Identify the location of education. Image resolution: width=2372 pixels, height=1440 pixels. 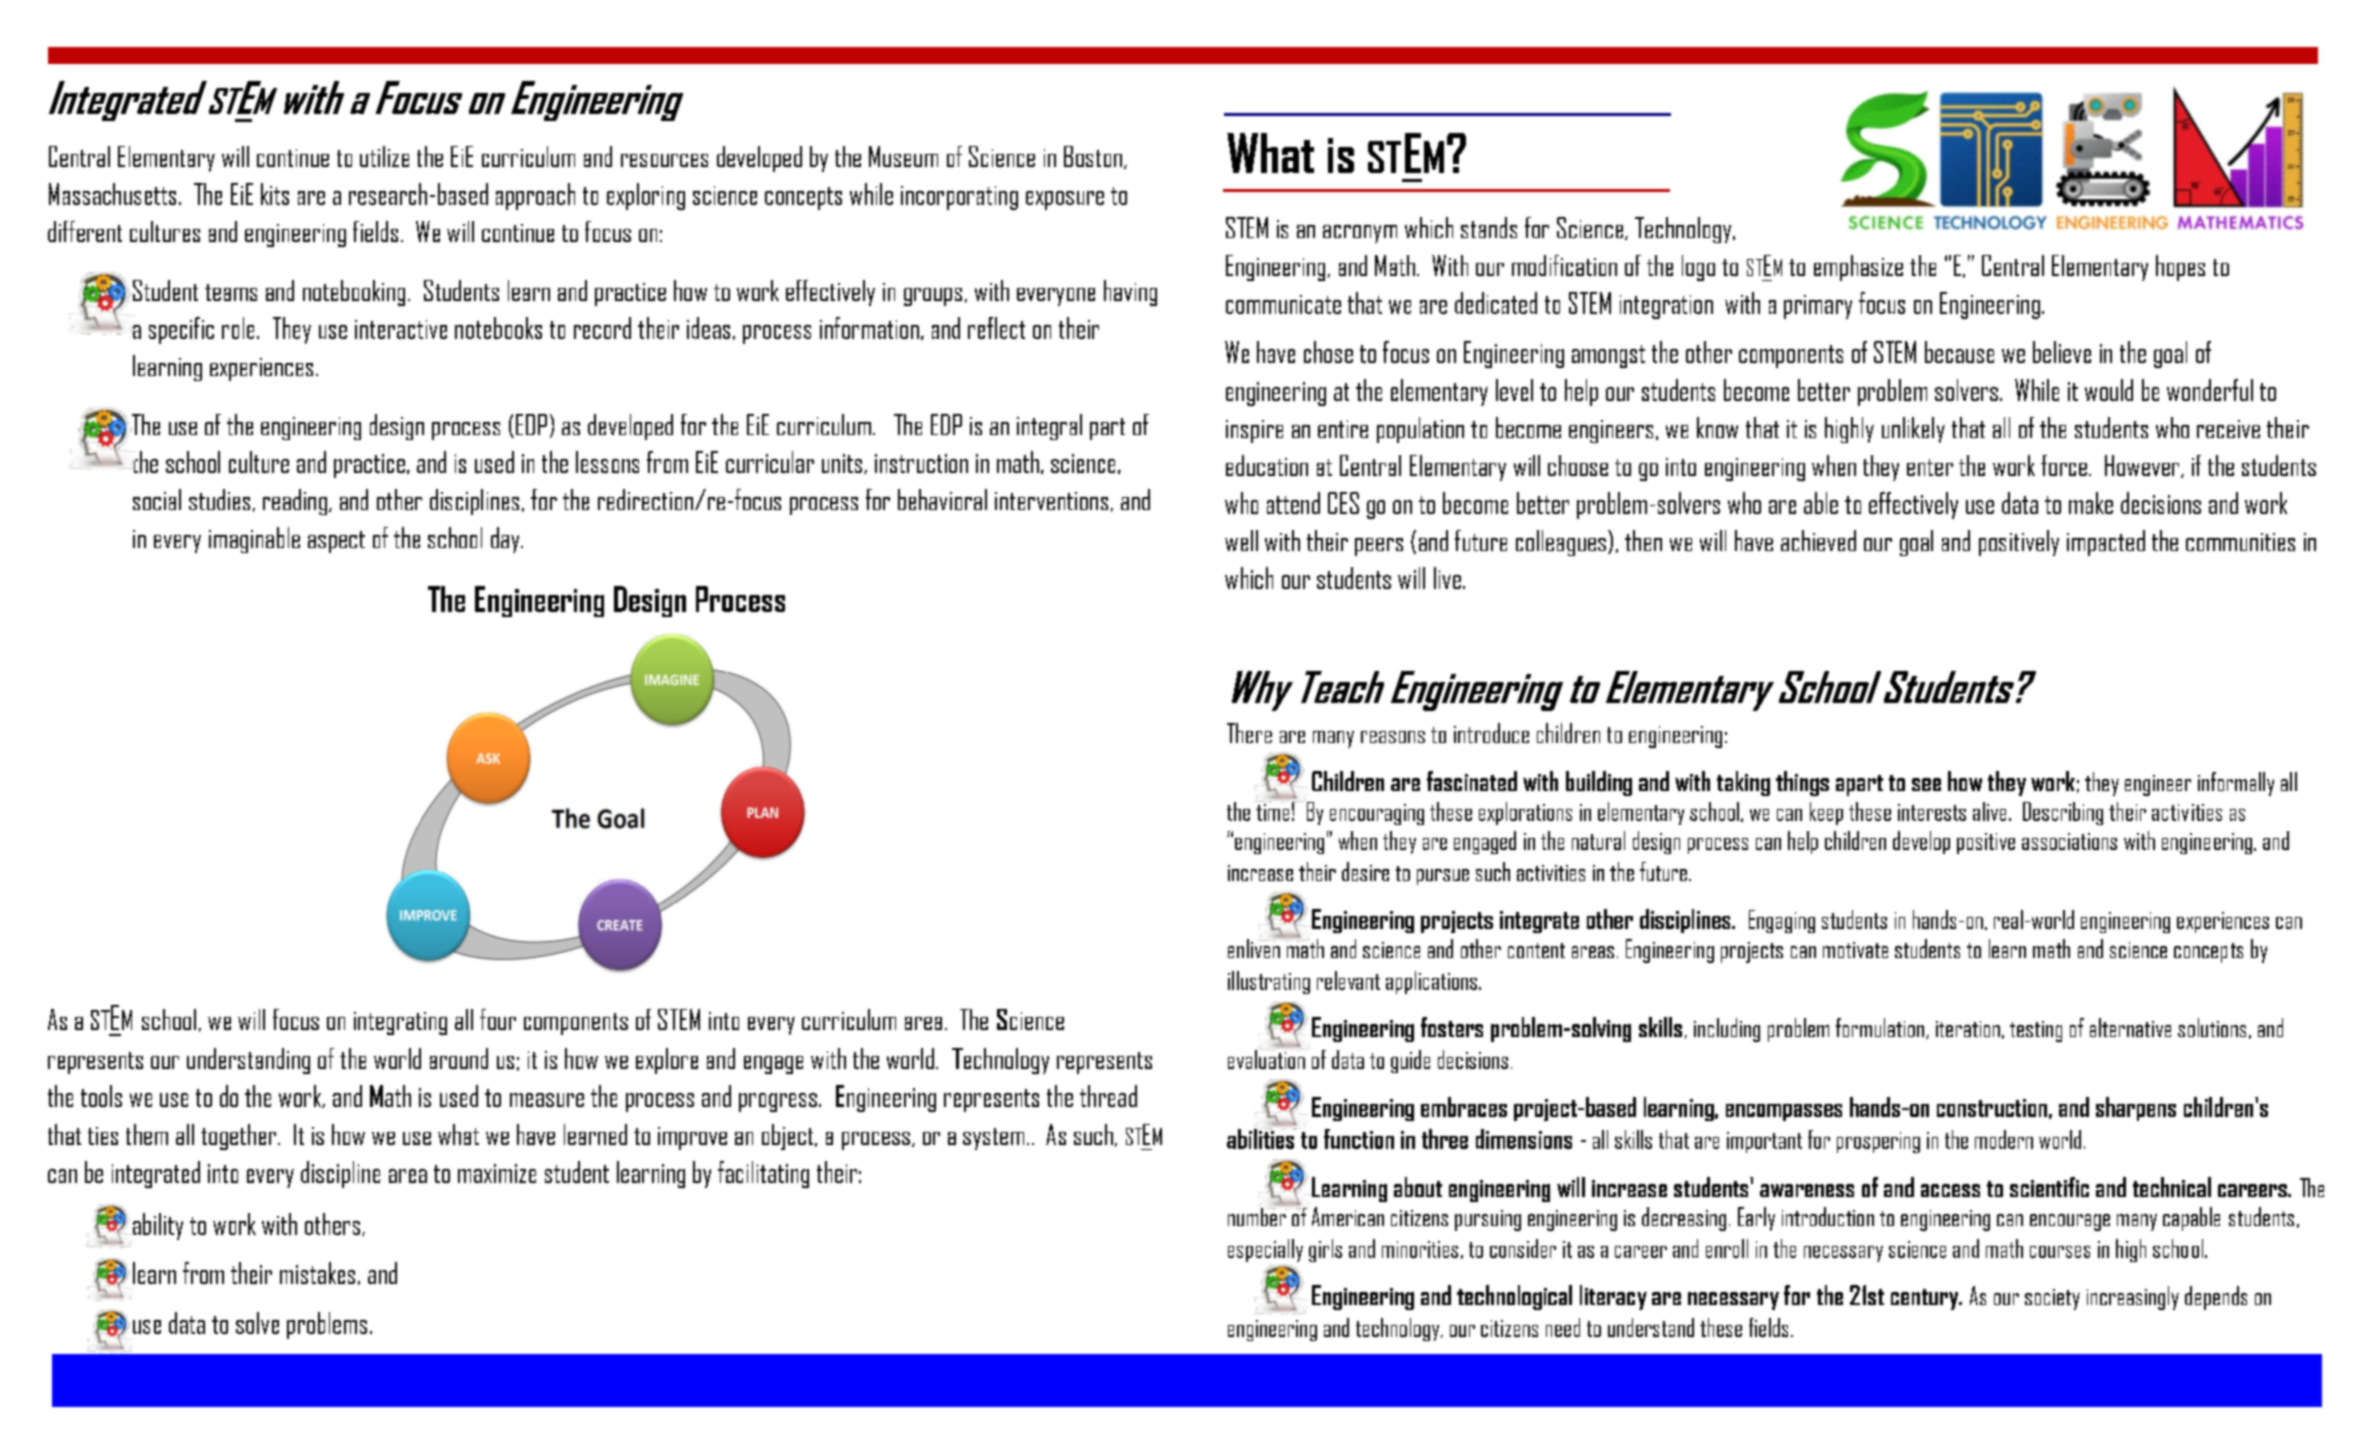
(1267, 465).
